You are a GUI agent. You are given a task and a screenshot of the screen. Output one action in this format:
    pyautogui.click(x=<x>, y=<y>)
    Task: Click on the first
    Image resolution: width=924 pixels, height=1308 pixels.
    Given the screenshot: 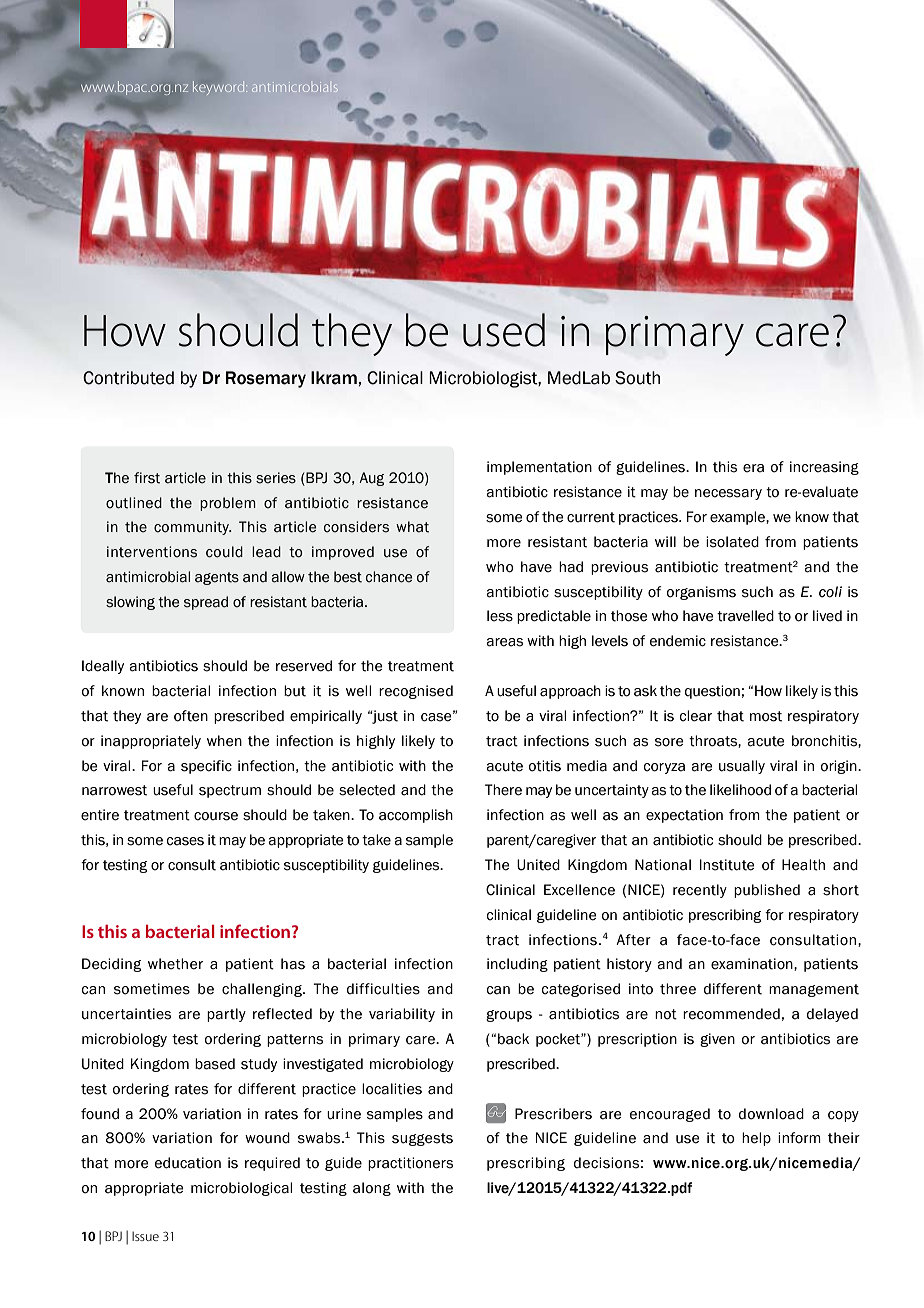 What is the action you would take?
    pyautogui.click(x=147, y=478)
